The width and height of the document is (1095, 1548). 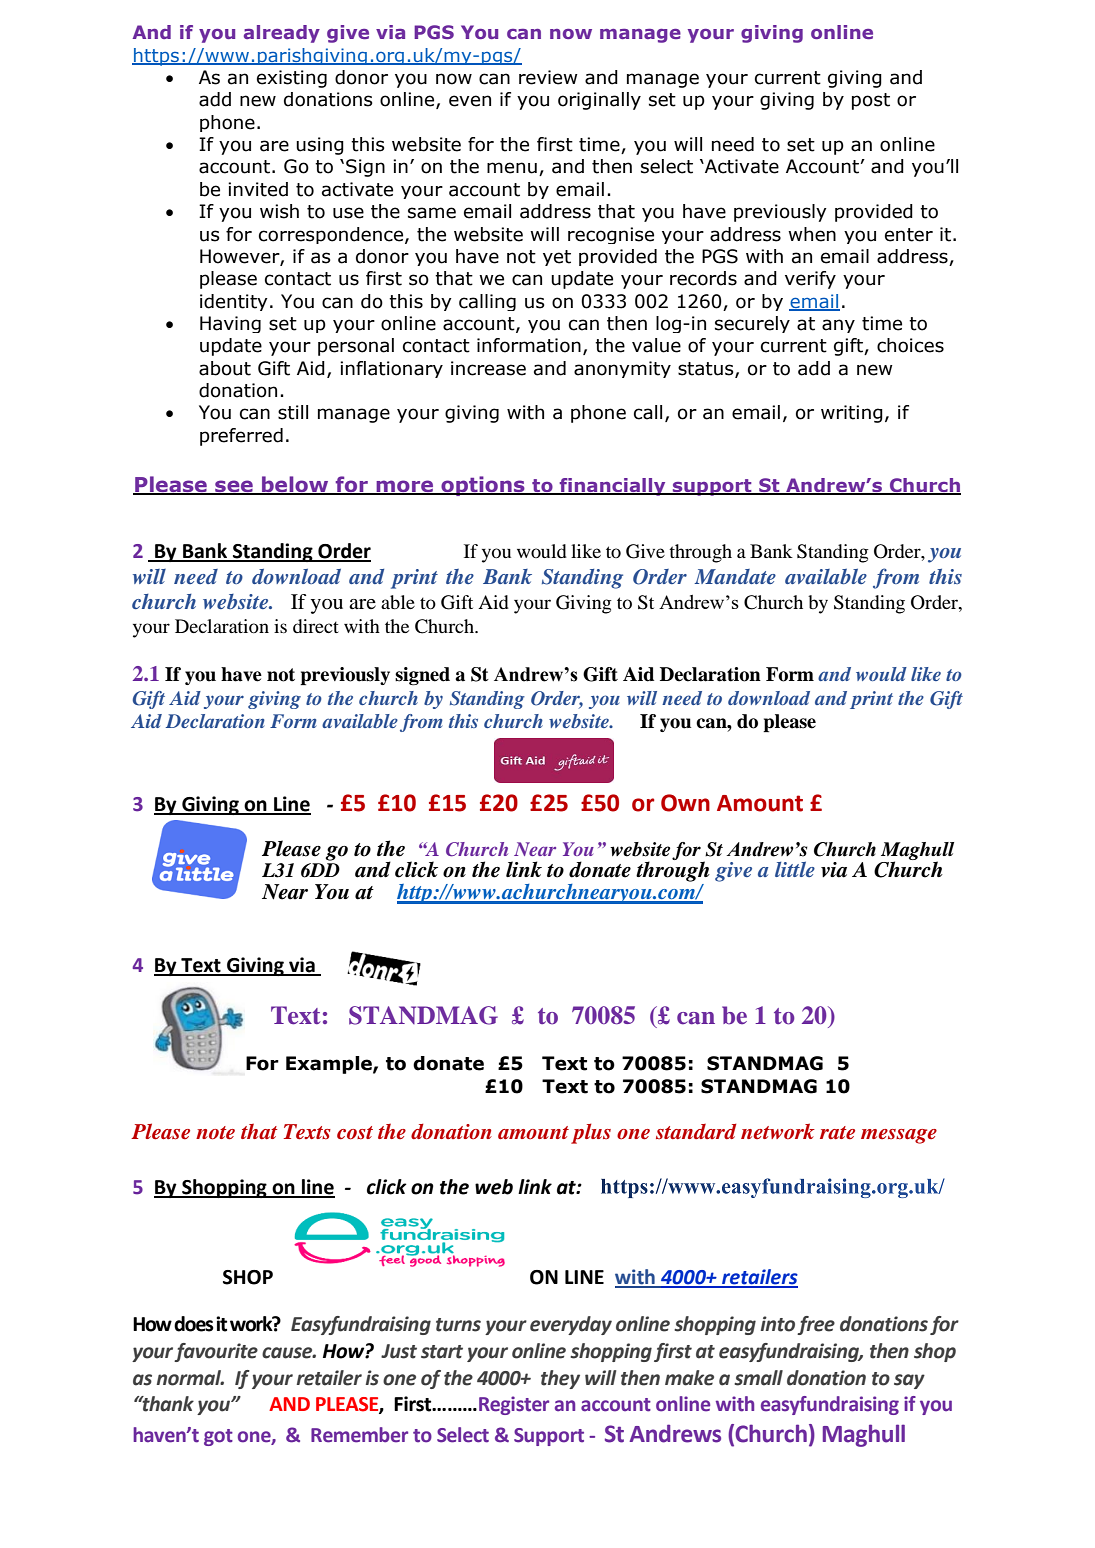 I want to click on note, so click(x=215, y=1133).
